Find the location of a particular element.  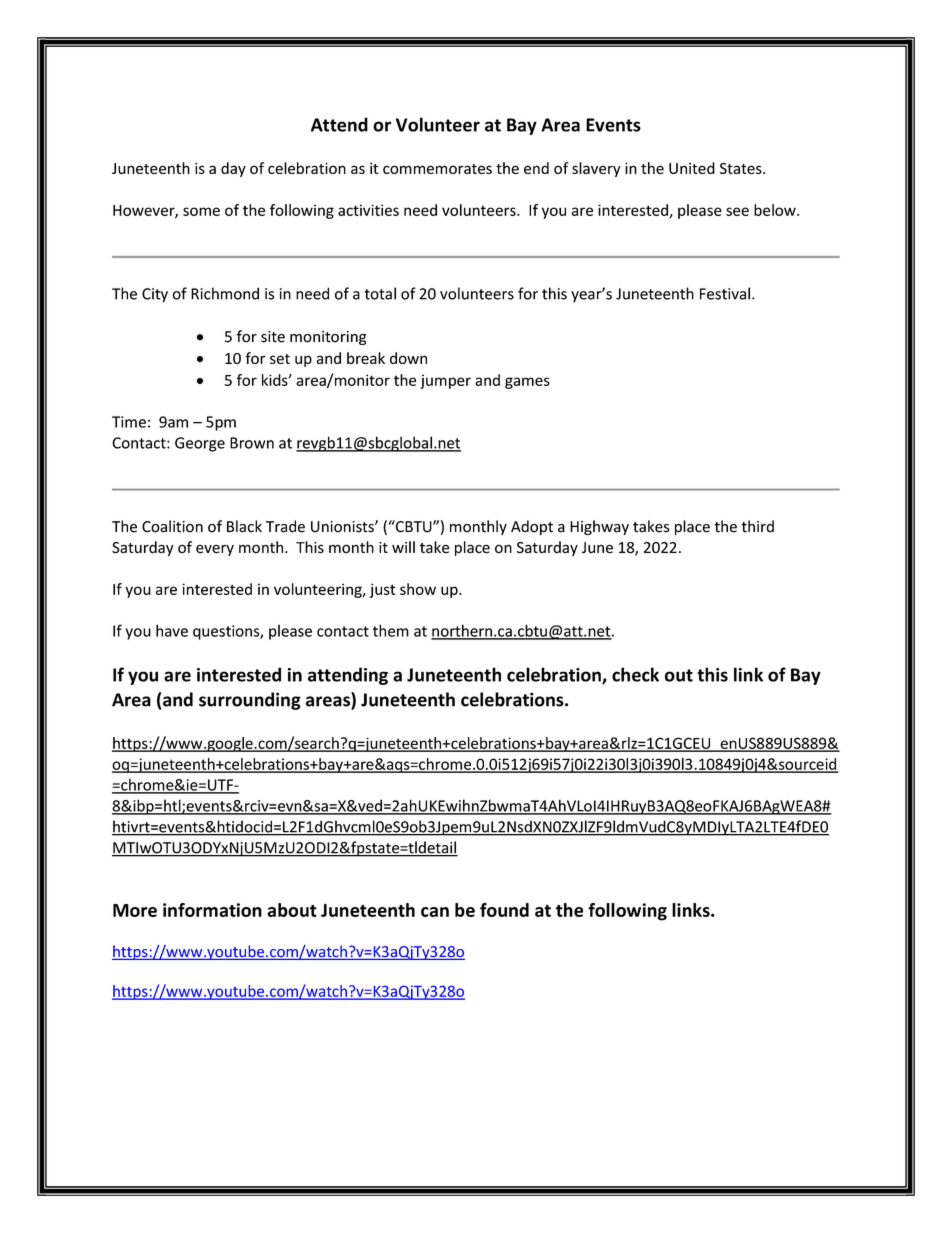

will is located at coordinates (403, 547).
